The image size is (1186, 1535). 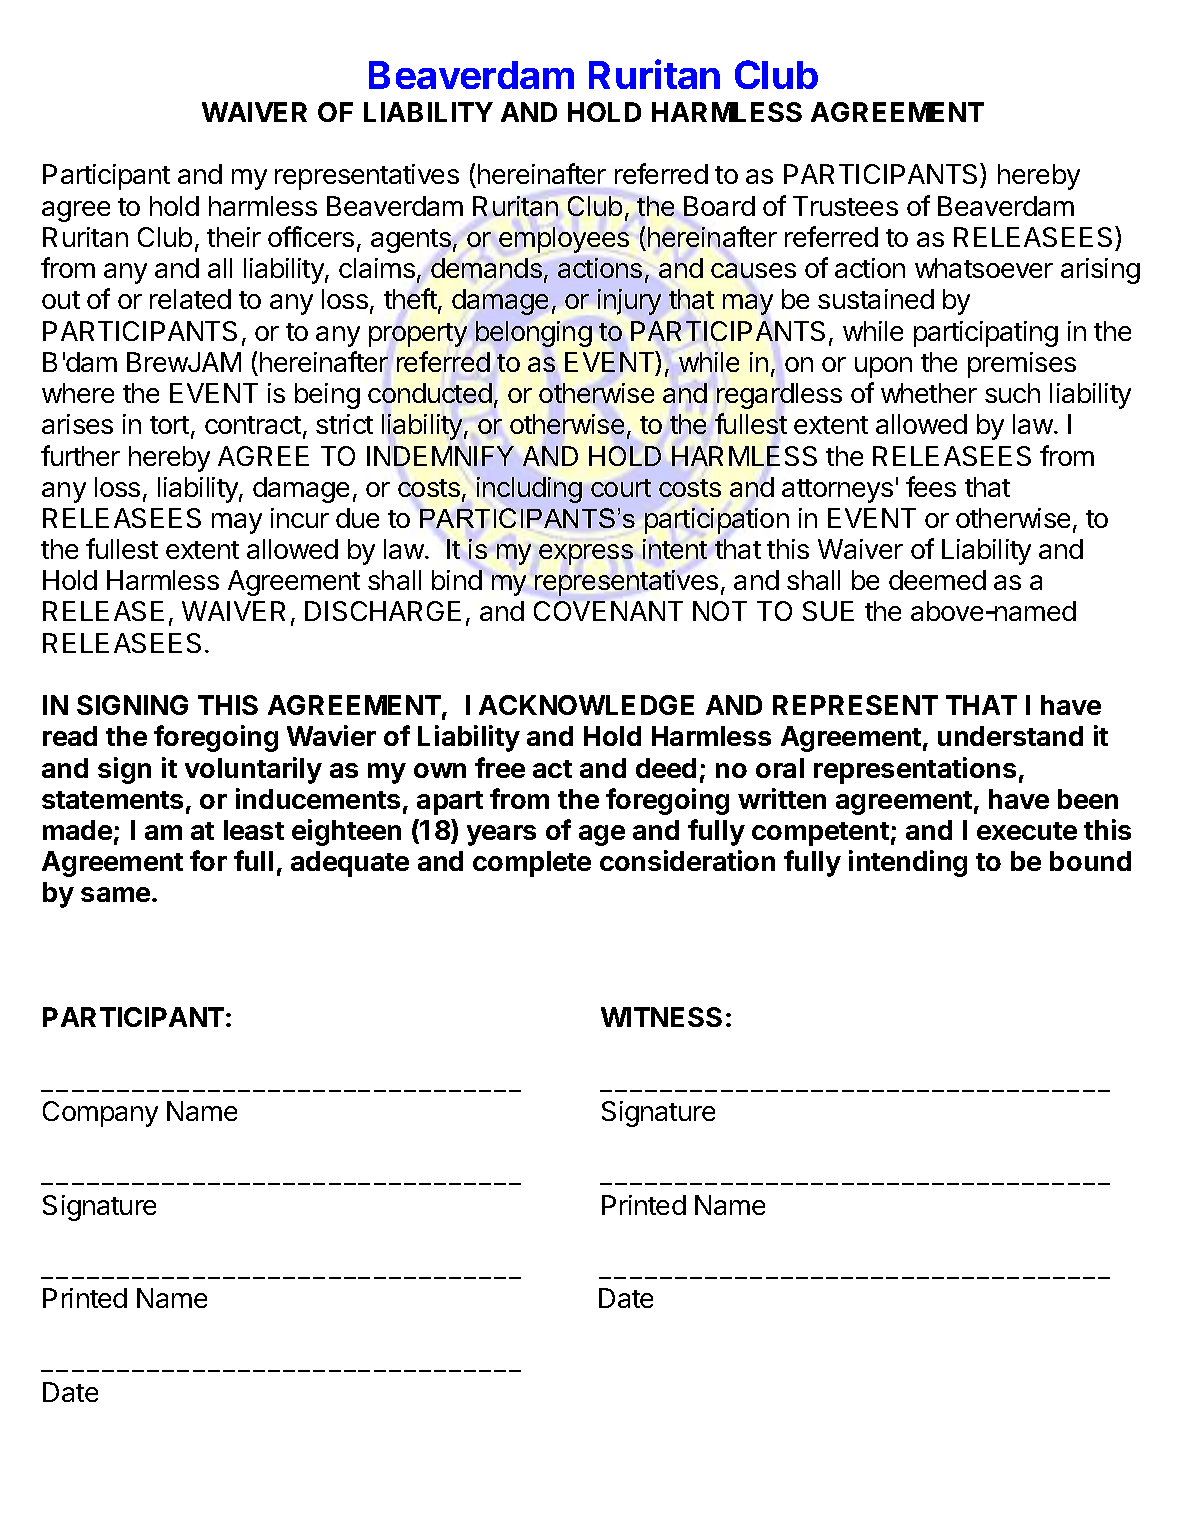 I want to click on understand, so click(x=1010, y=736).
